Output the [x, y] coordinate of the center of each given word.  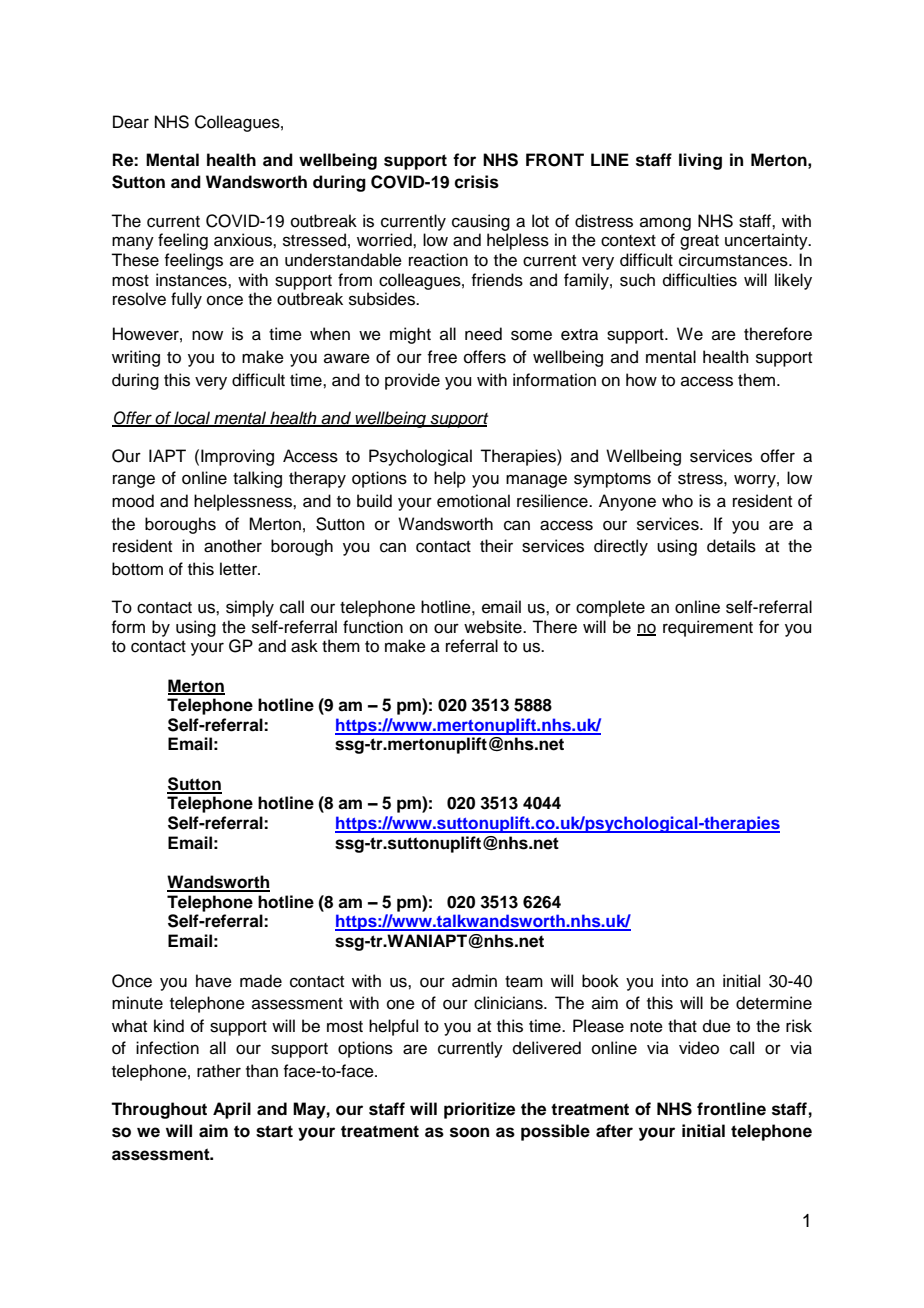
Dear [131, 122]
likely [793, 281]
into [675, 981]
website [494, 627]
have [214, 981]
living [700, 161]
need [483, 334]
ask [304, 646]
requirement [708, 628]
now [207, 335]
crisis [476, 182]
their [496, 546]
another [233, 546]
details [731, 546]
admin [474, 981]
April [232, 1110]
